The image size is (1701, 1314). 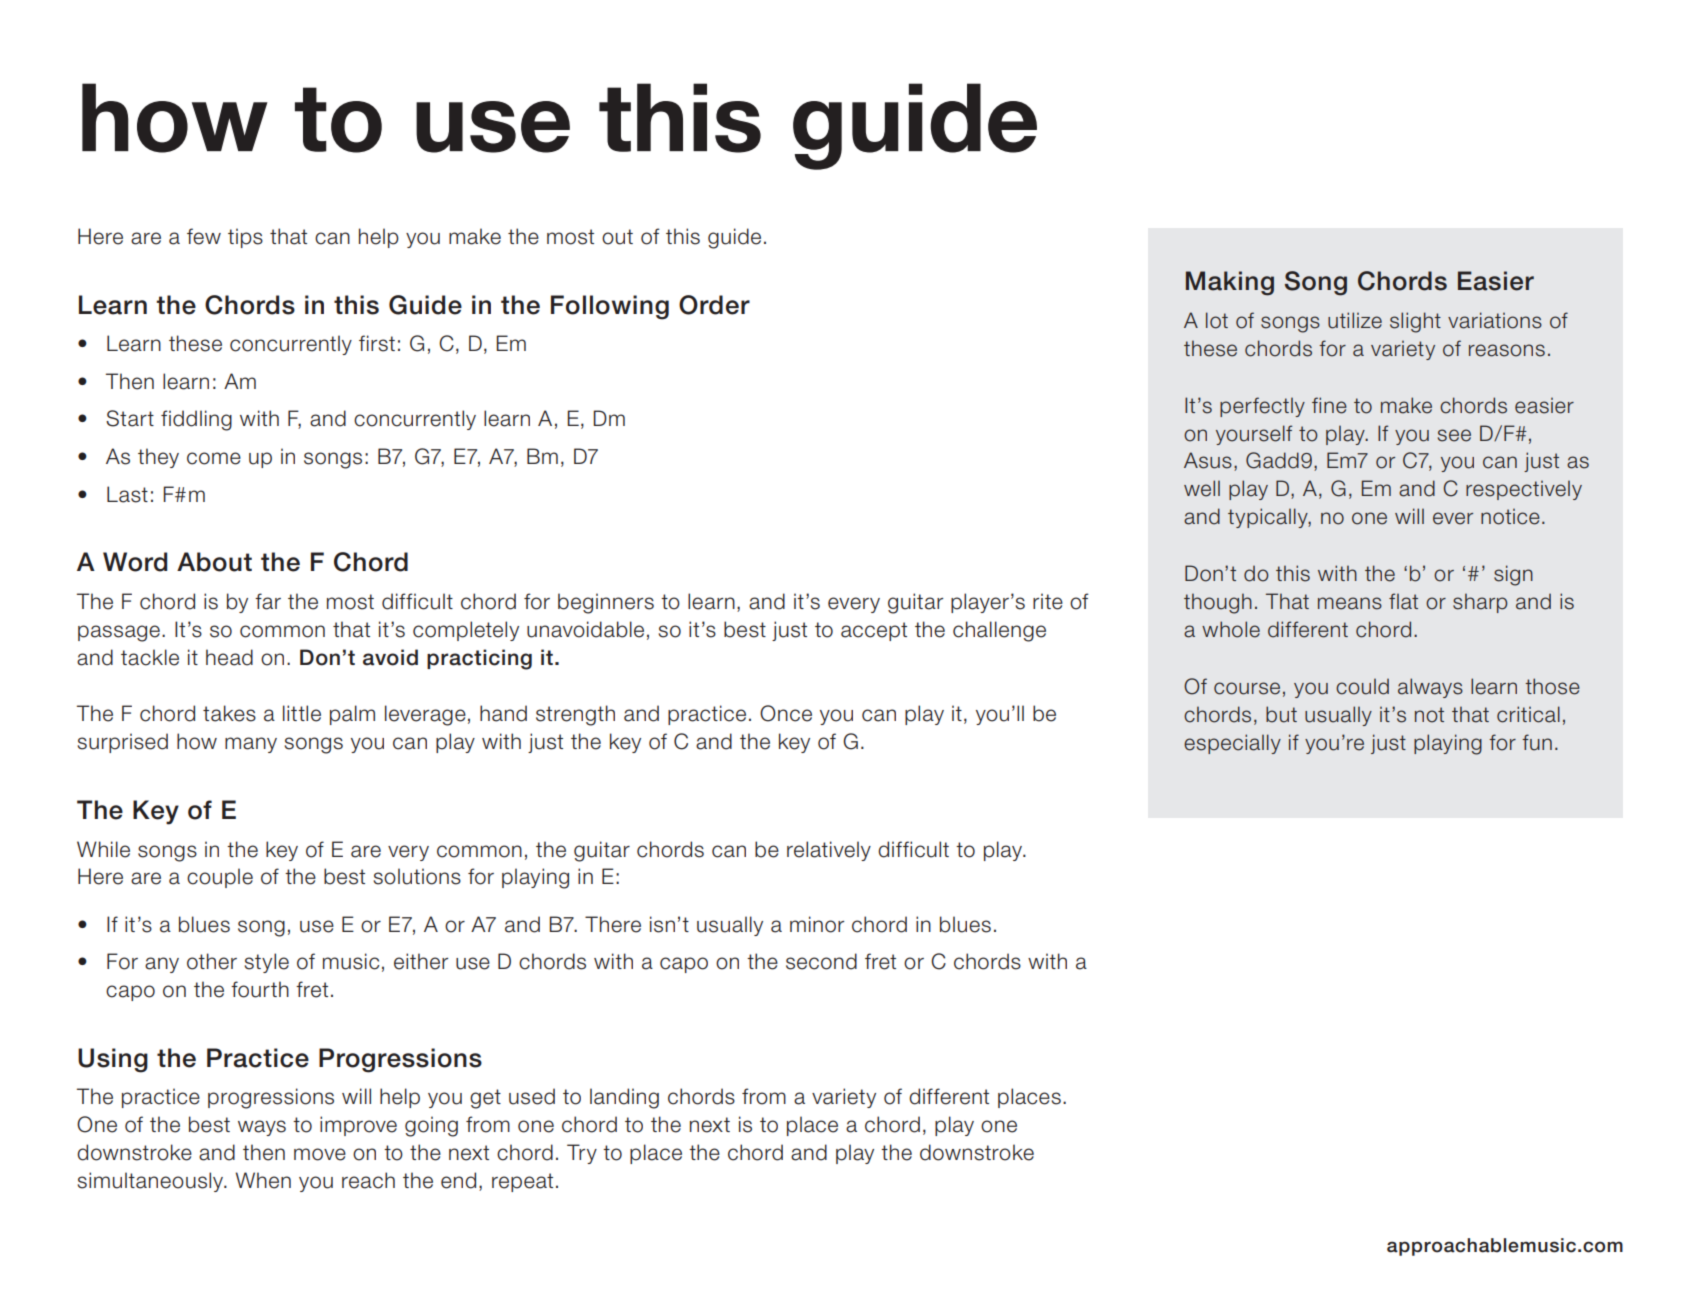 I want to click on Try, so click(x=582, y=1154).
